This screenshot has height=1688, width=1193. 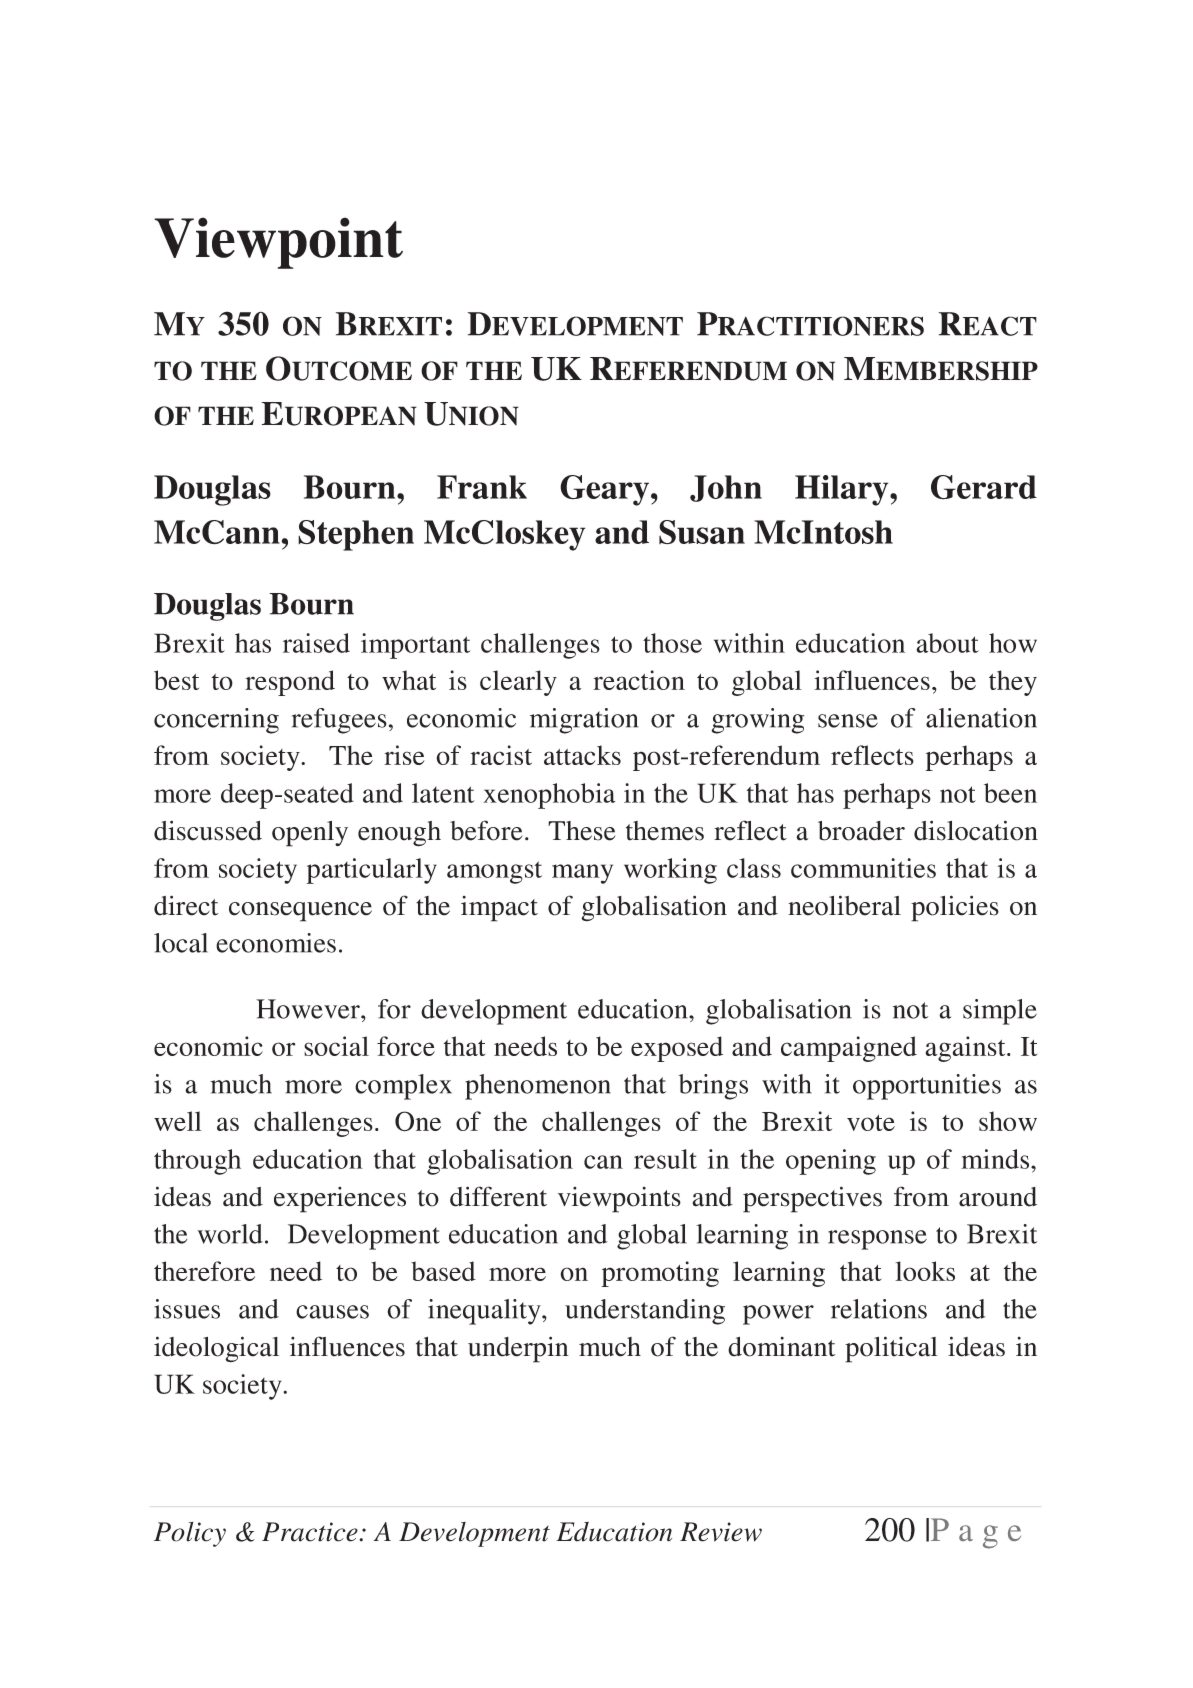 What do you see at coordinates (309, 1009) in the screenshot?
I see `However` at bounding box center [309, 1009].
